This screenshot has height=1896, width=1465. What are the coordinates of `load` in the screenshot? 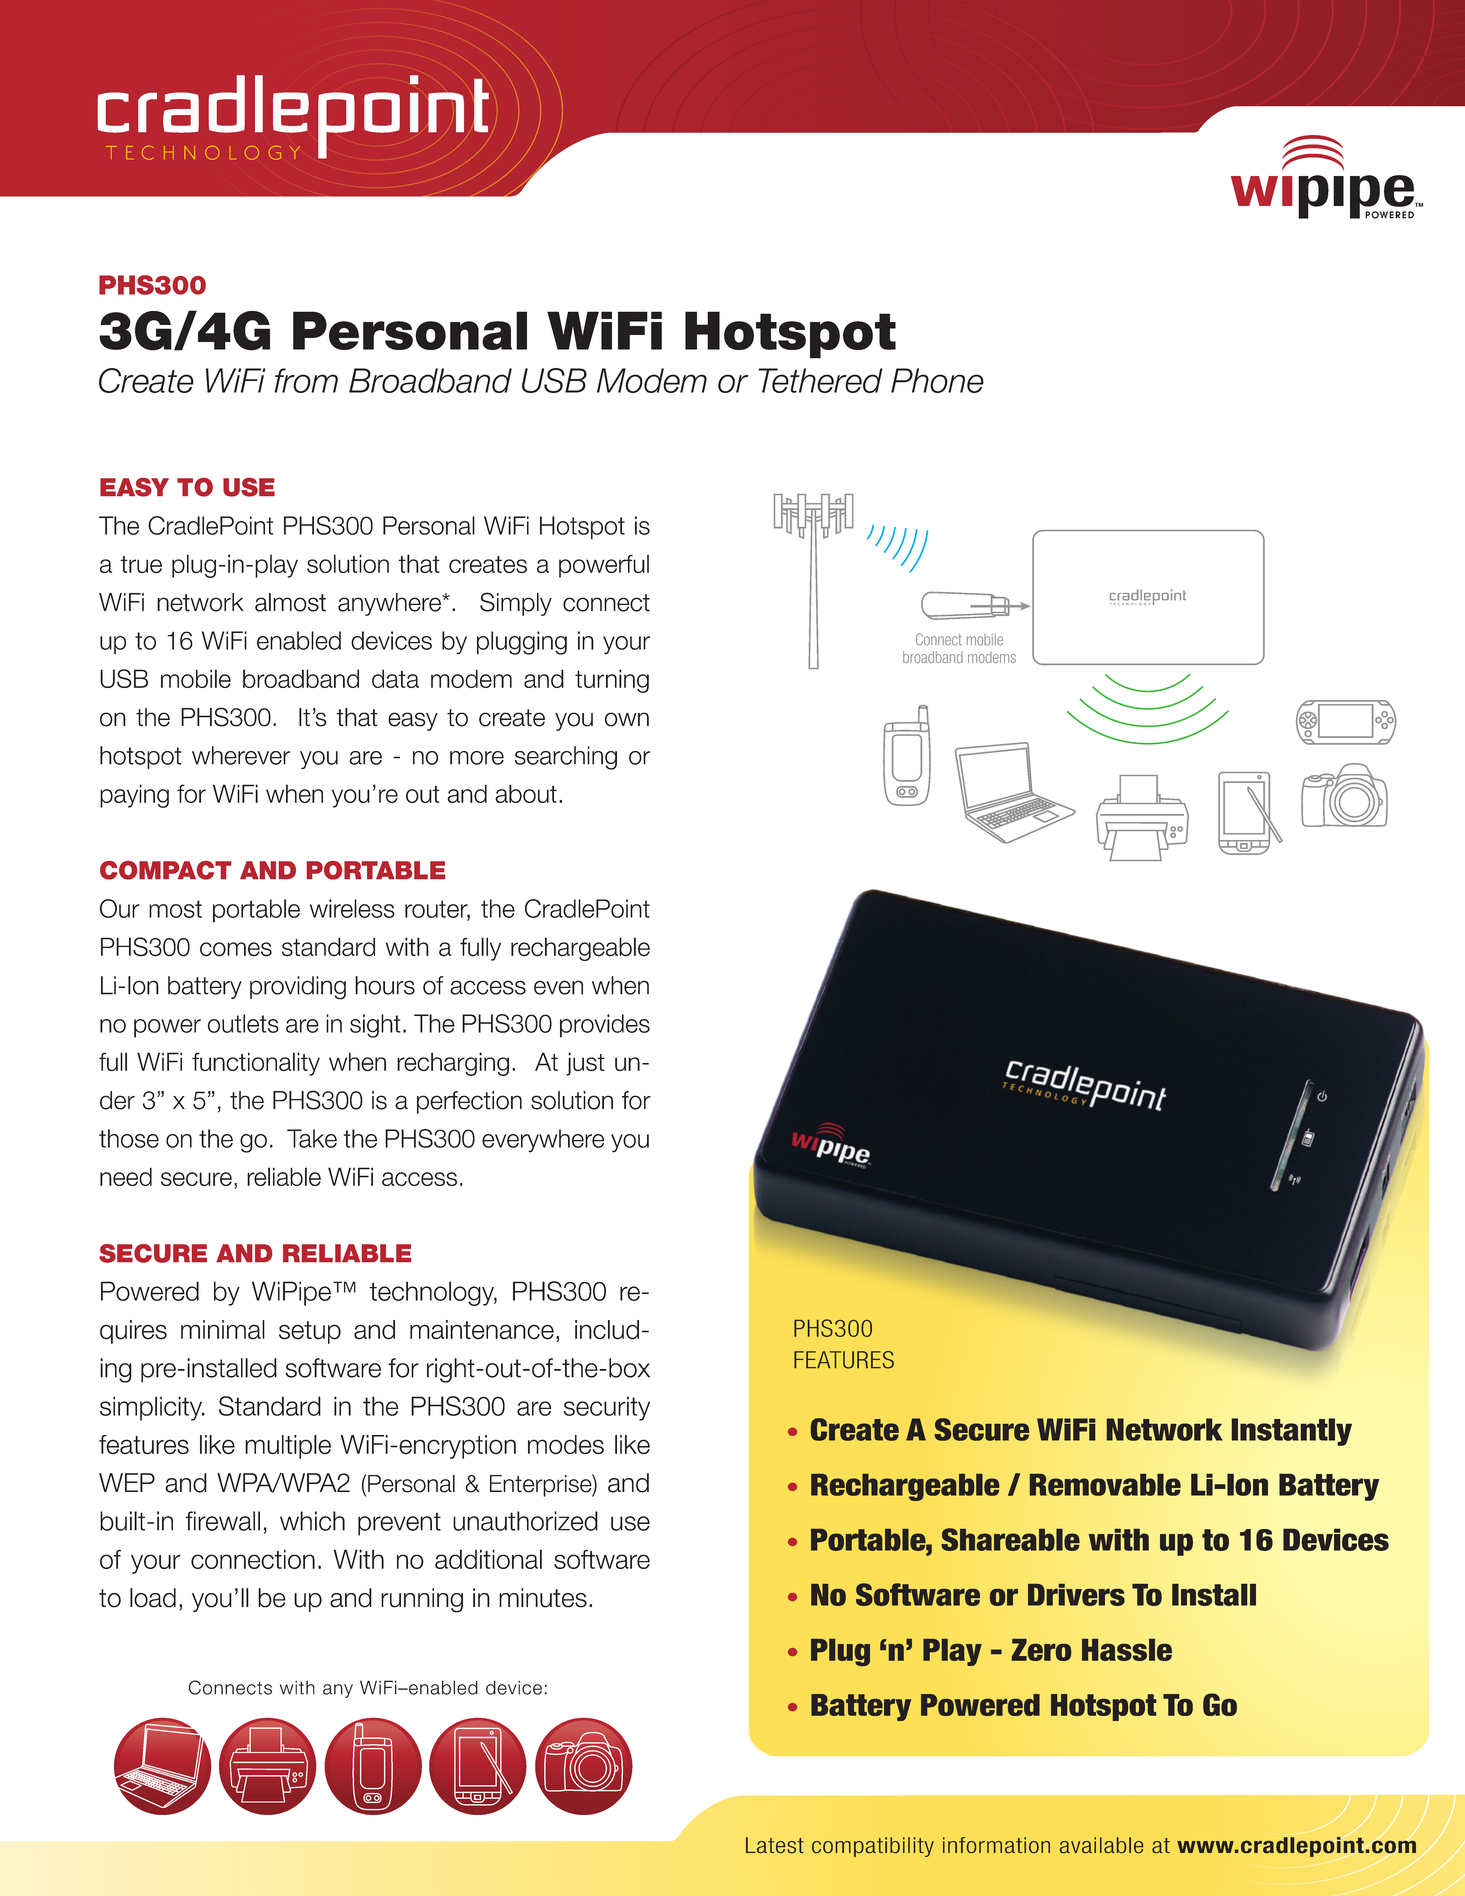 It's located at (153, 1598).
